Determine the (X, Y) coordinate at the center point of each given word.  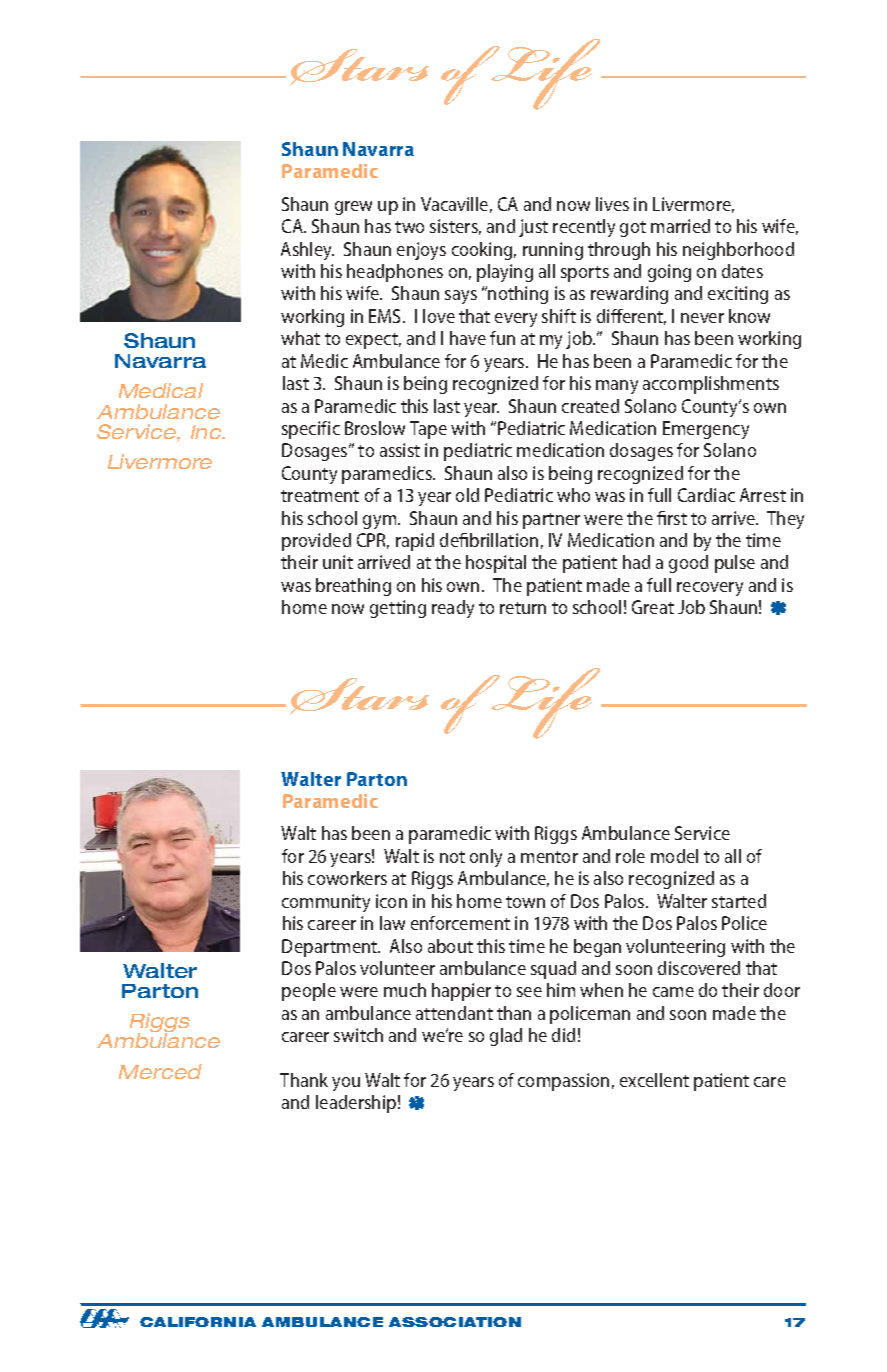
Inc (207, 432)
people (309, 992)
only (486, 858)
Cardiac (706, 495)
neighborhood (738, 251)
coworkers (347, 878)
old (467, 495)
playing (505, 273)
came (673, 992)
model (674, 856)
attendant (454, 1013)
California (198, 1322)
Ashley (307, 251)
